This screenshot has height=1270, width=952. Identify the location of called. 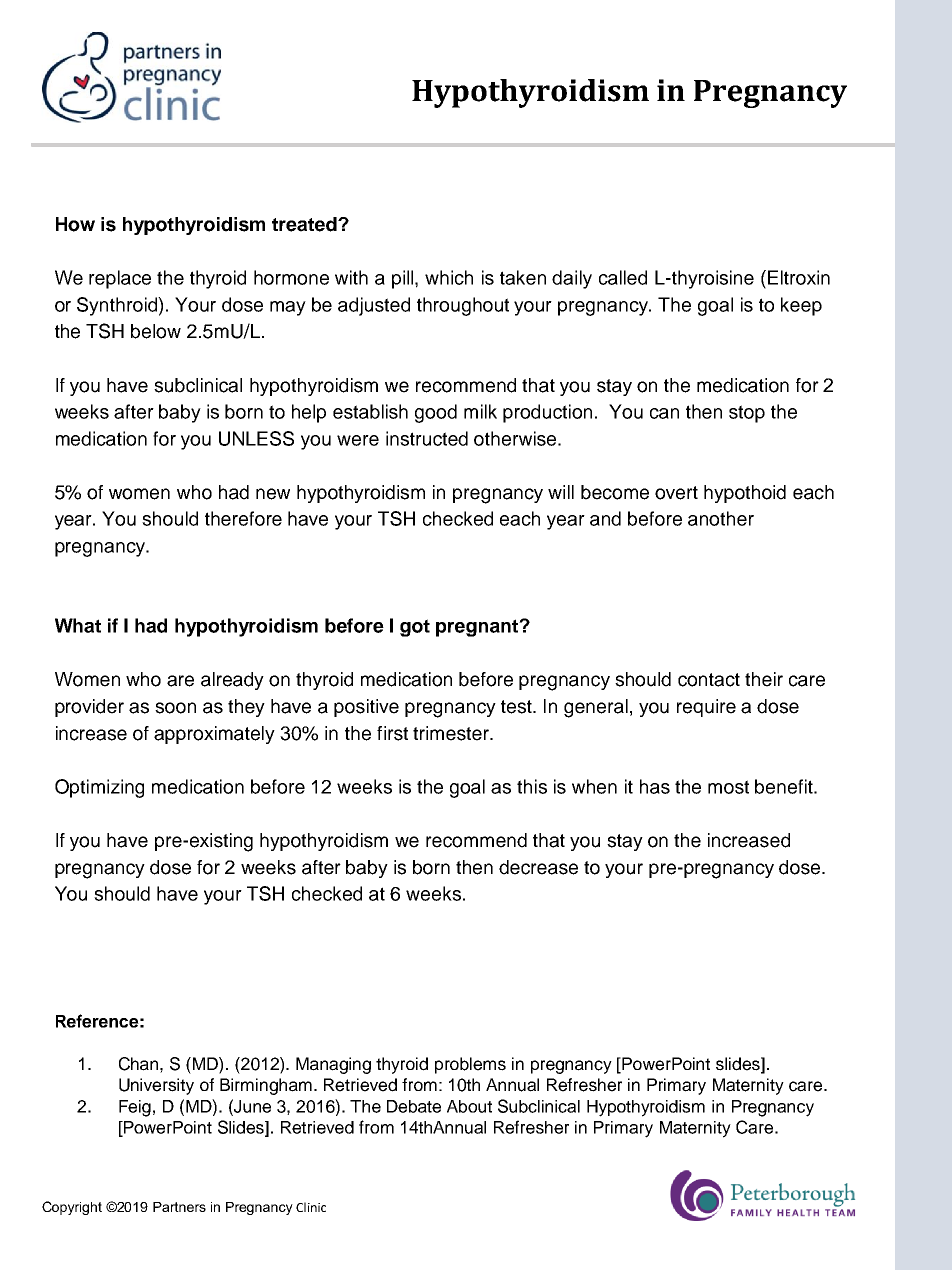
(623, 277).
